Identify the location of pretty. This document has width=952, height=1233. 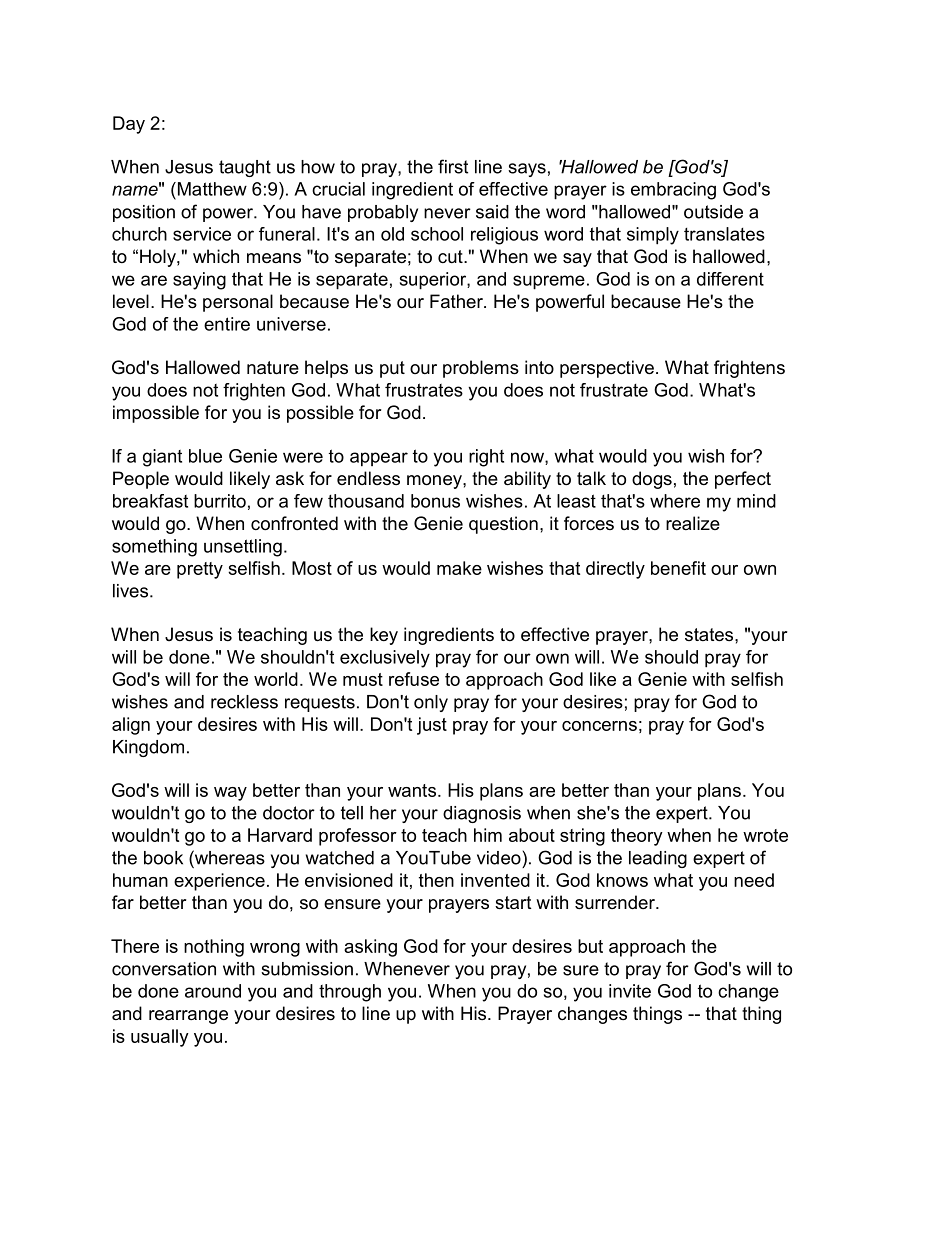
(200, 570).
